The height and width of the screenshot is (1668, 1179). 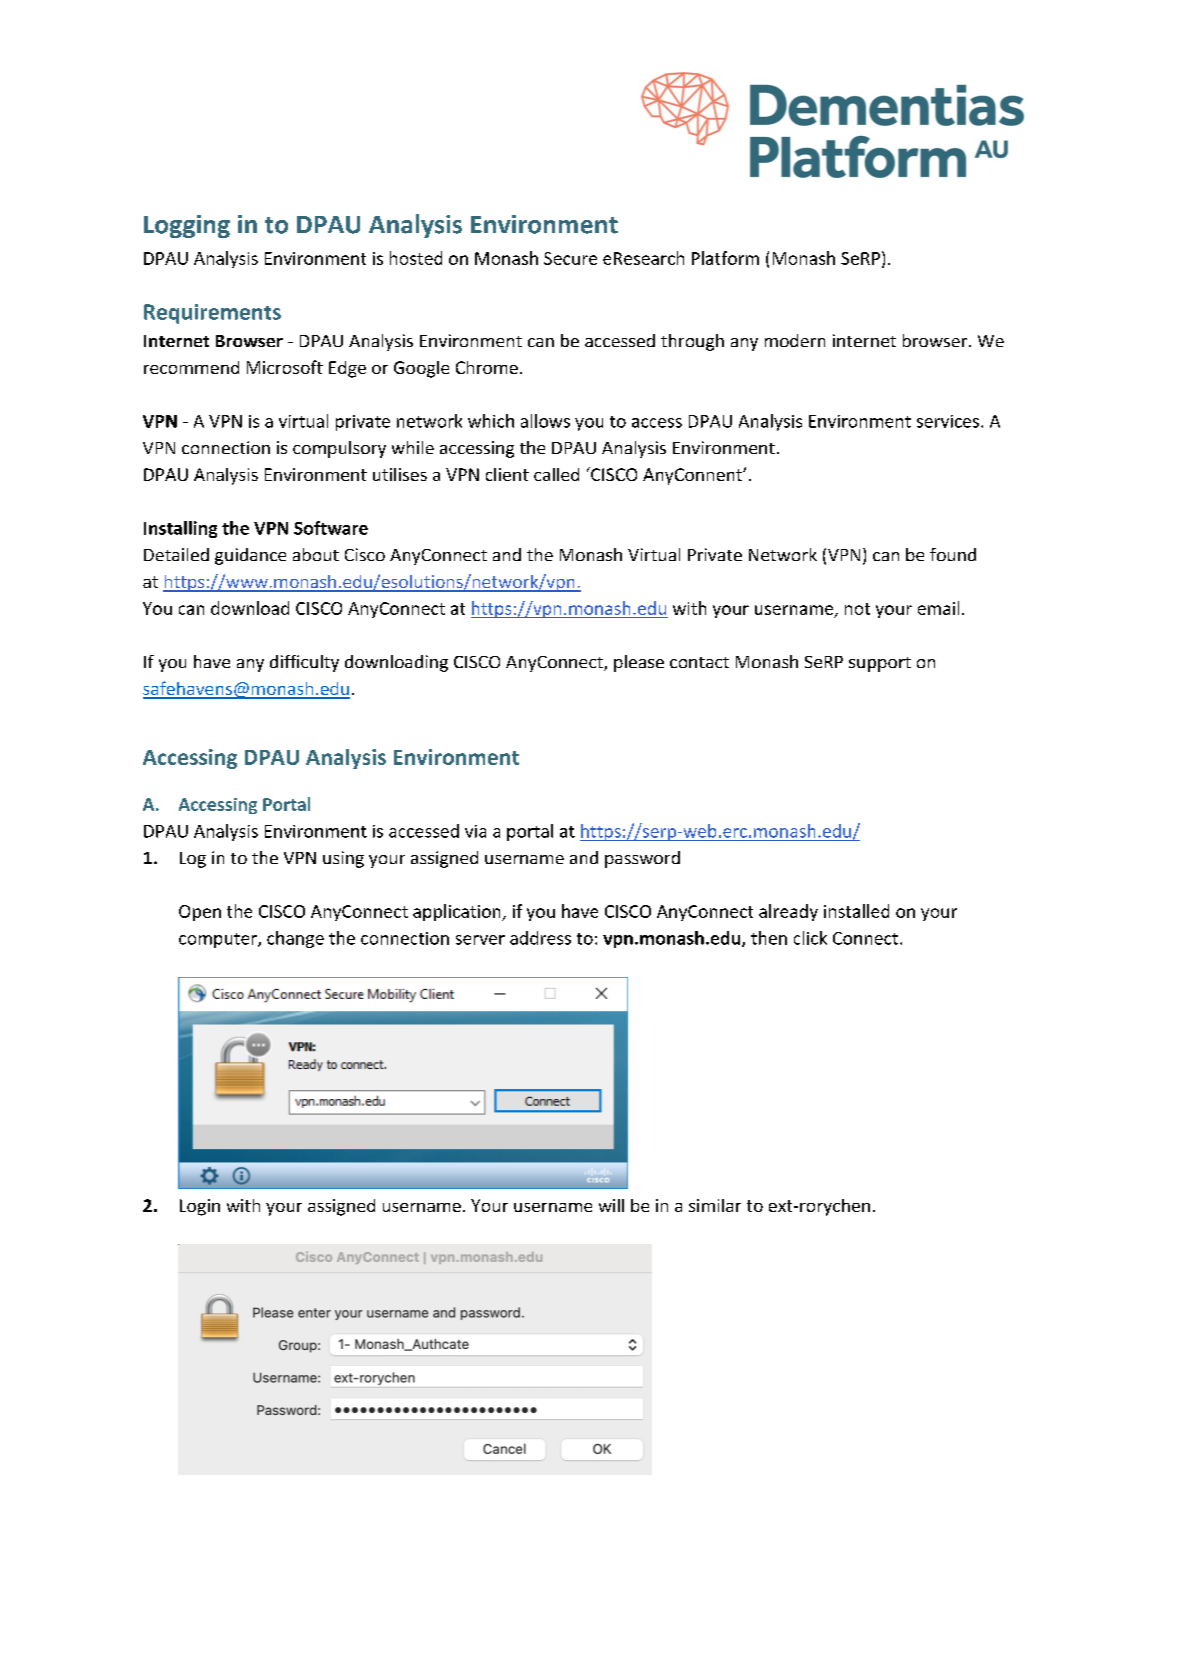 What do you see at coordinates (725, 258) in the screenshot?
I see `Platform` at bounding box center [725, 258].
